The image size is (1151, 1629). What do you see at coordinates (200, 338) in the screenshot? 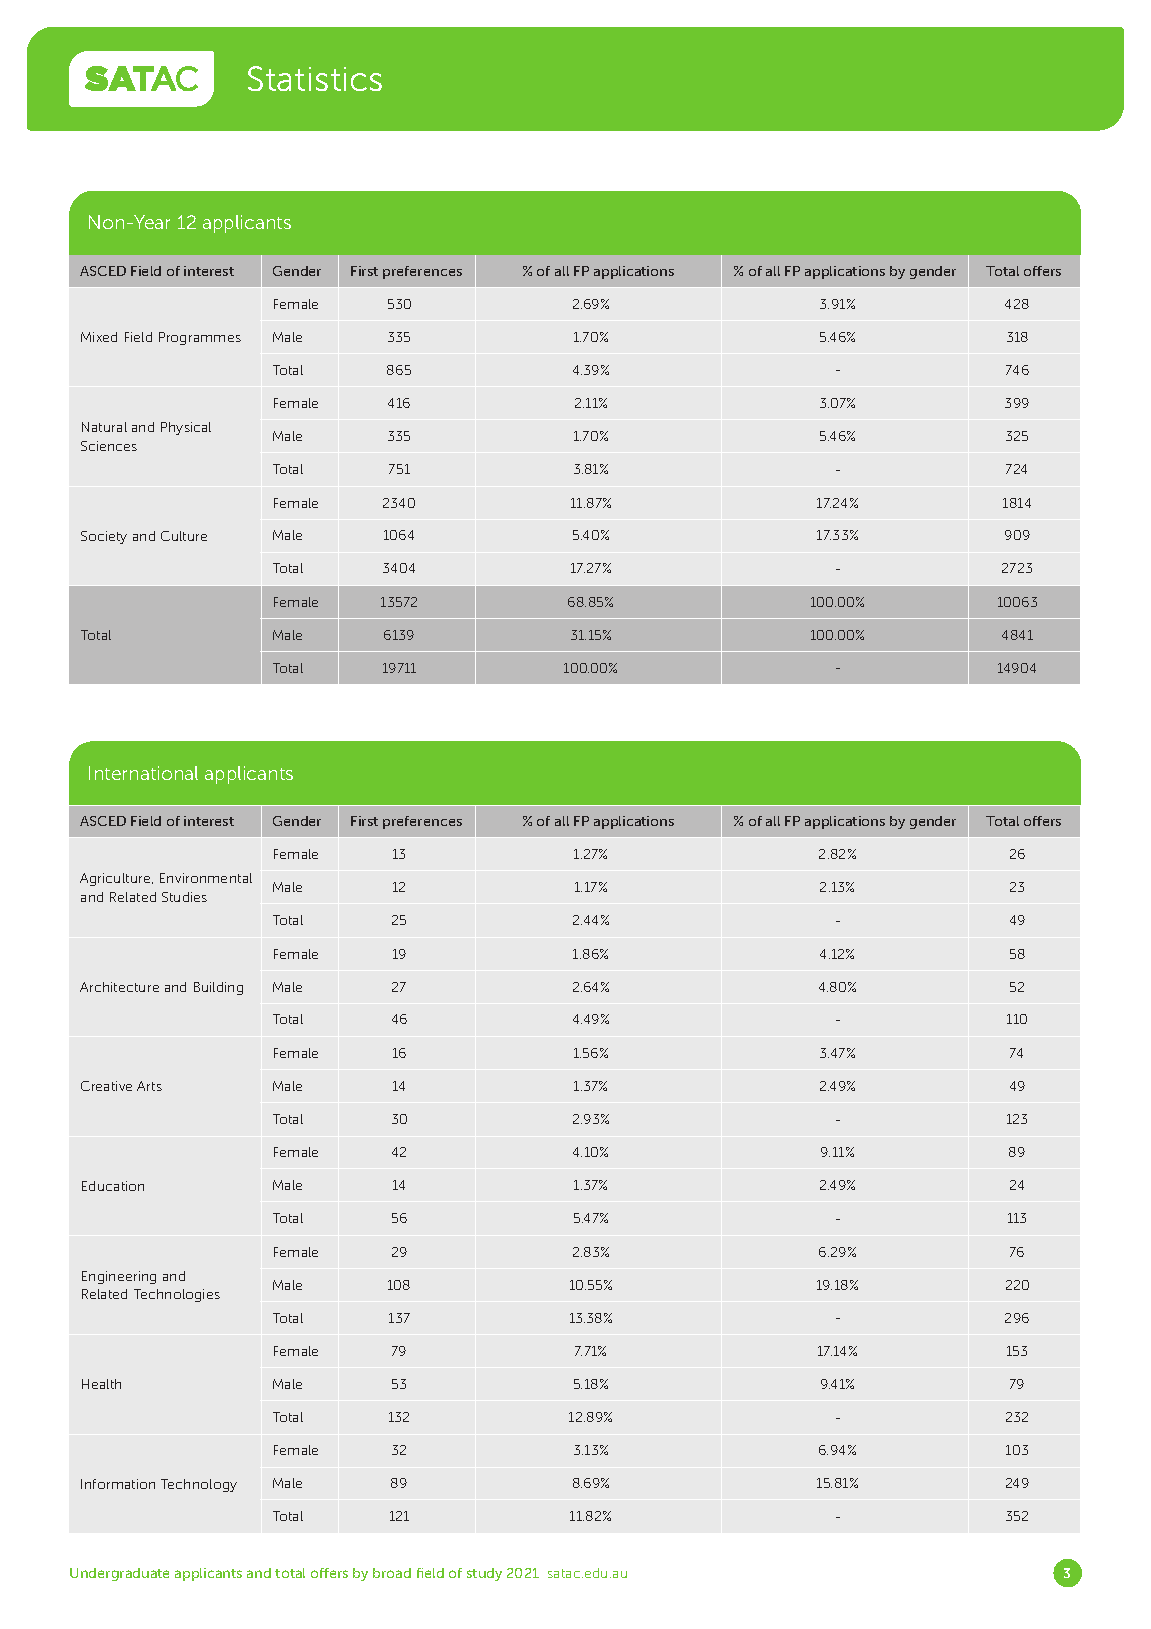
I see `Programmes` at bounding box center [200, 338].
